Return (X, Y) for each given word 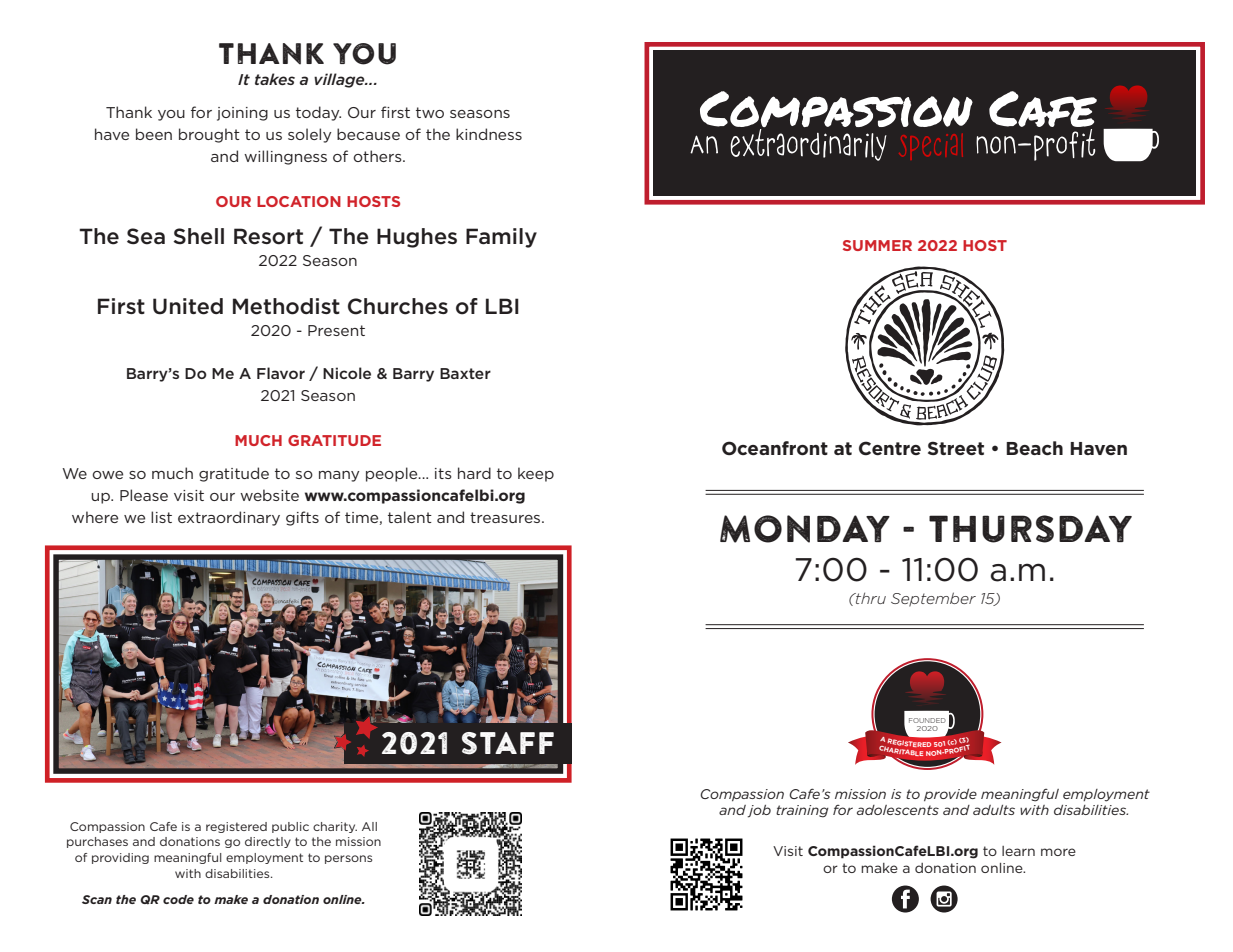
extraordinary (229, 518)
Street (956, 448)
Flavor (281, 373)
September (933, 599)
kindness (489, 134)
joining (242, 114)
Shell (198, 236)
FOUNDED (927, 720)
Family (501, 238)
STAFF (508, 743)
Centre (890, 448)
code (178, 899)
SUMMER (877, 245)
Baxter (465, 373)
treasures (506, 517)
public (290, 827)
